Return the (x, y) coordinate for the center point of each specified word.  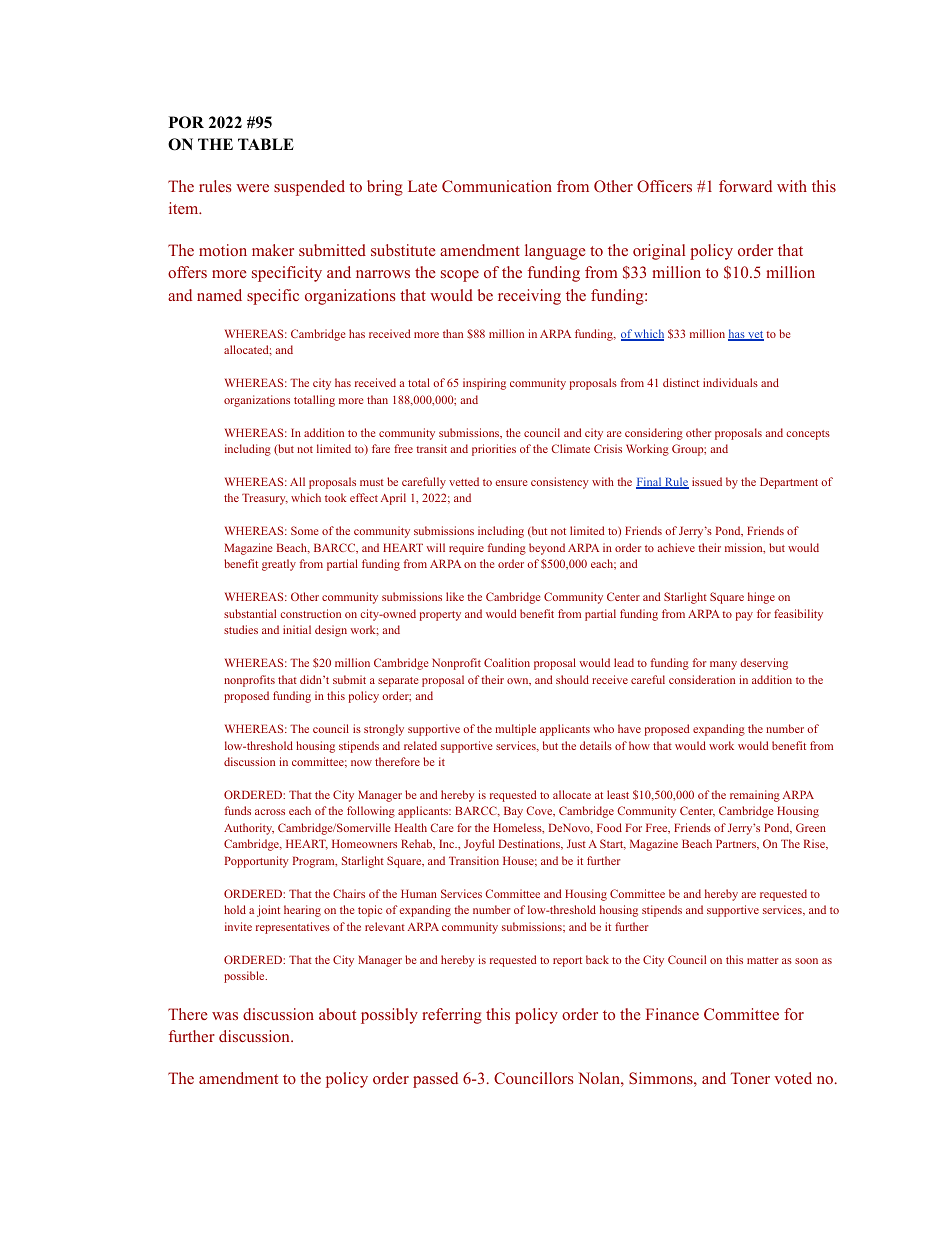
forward (745, 186)
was (225, 1016)
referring (452, 1016)
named (219, 295)
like (455, 596)
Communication (497, 186)
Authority (249, 829)
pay (744, 616)
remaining (755, 796)
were (252, 188)
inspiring (484, 384)
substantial (250, 613)
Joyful (479, 845)
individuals (730, 382)
